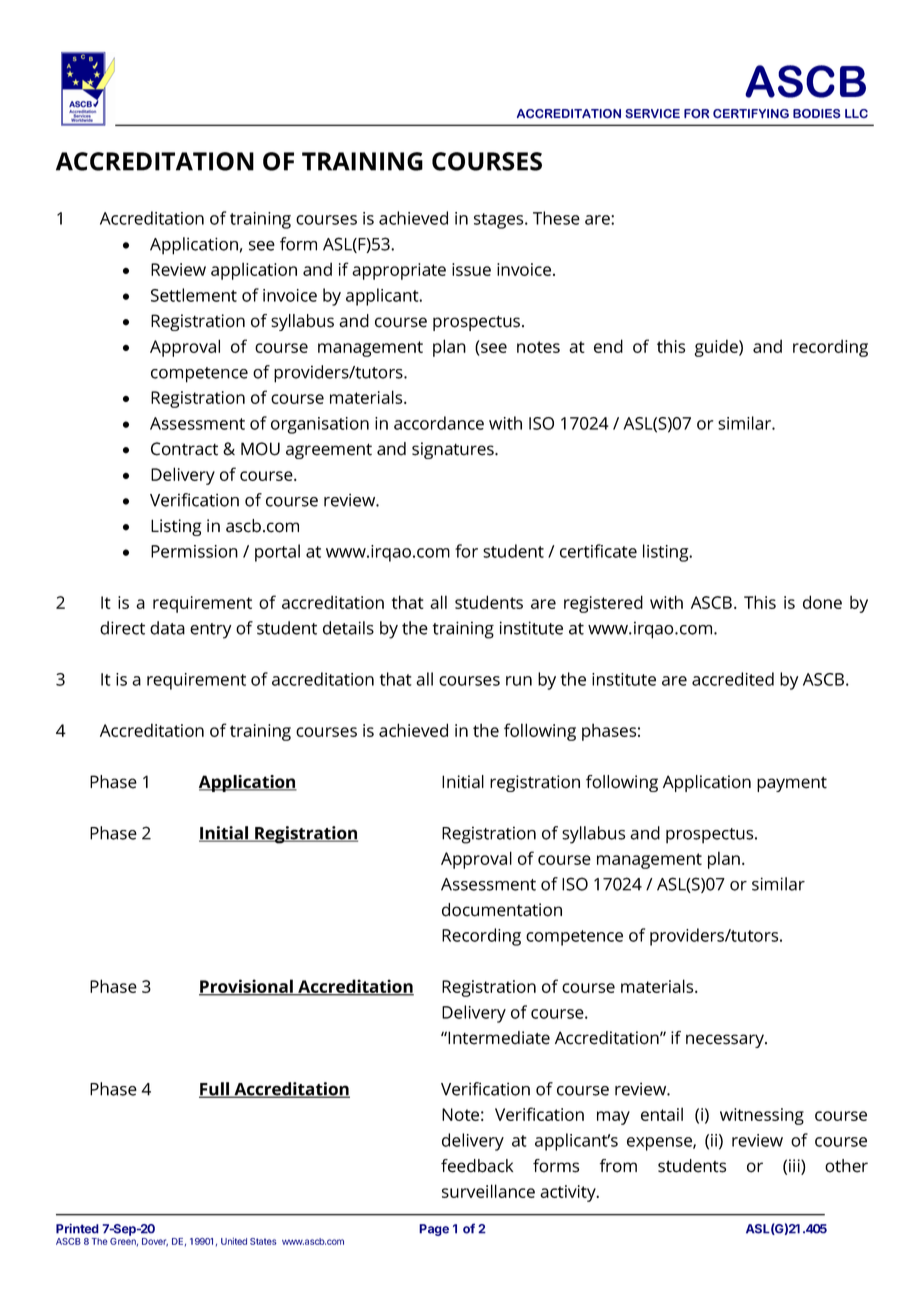 The height and width of the screenshot is (1308, 924). I want to click on done, so click(822, 602).
